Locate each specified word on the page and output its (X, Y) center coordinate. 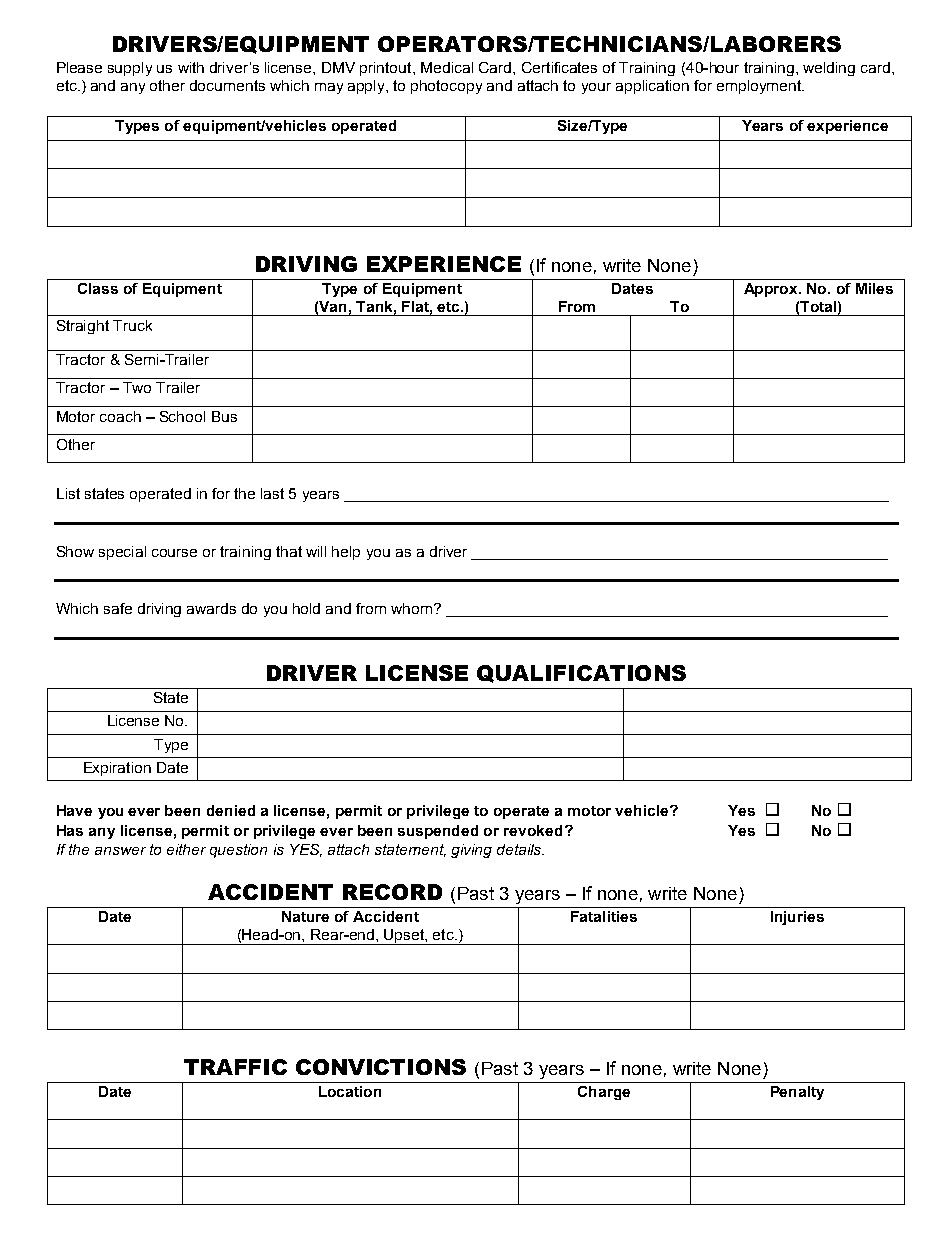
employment (760, 87)
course (174, 553)
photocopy (446, 87)
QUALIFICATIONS (581, 674)
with (191, 67)
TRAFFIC (235, 1067)
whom (413, 608)
